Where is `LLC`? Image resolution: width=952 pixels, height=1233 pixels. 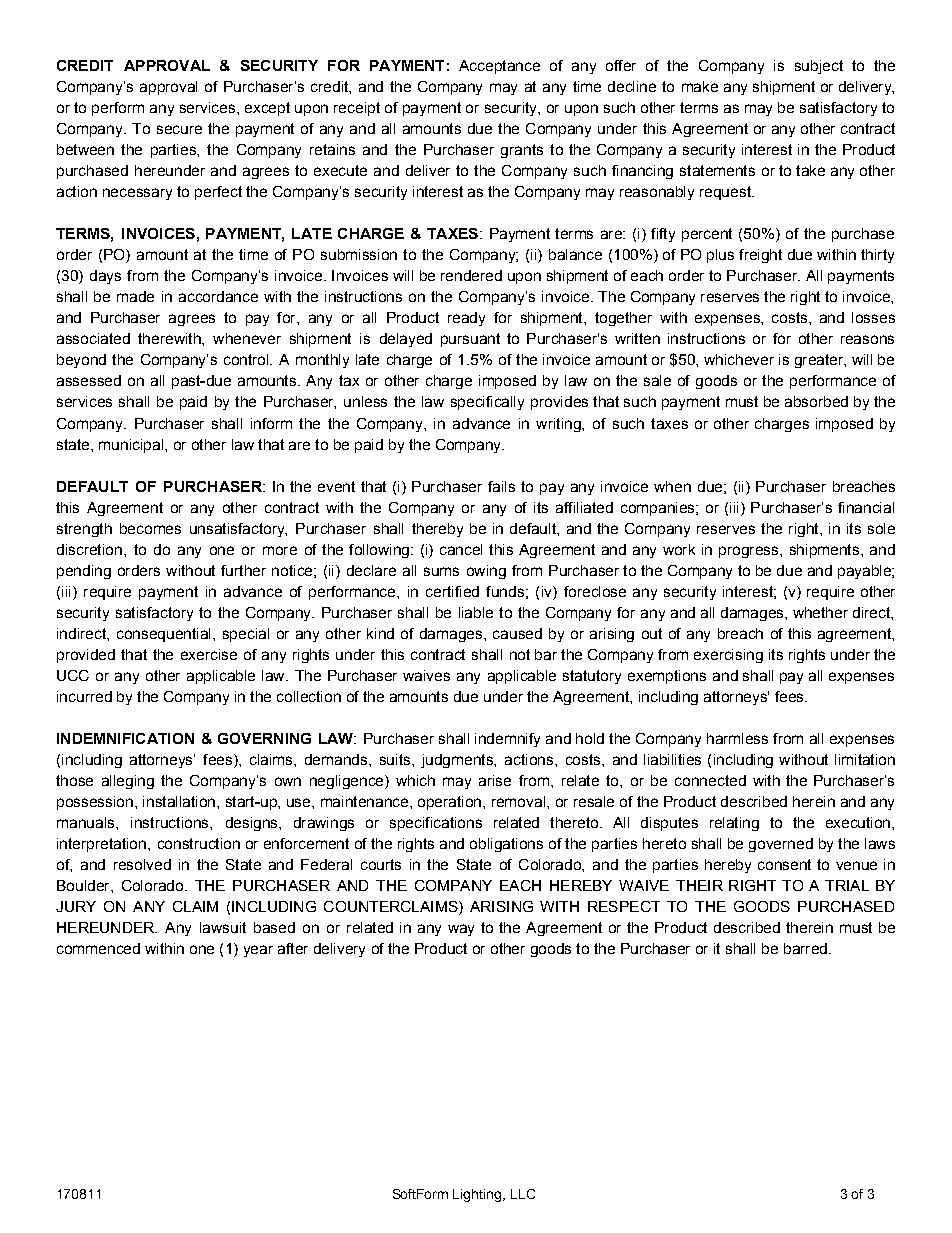
LLC is located at coordinates (523, 1194).
